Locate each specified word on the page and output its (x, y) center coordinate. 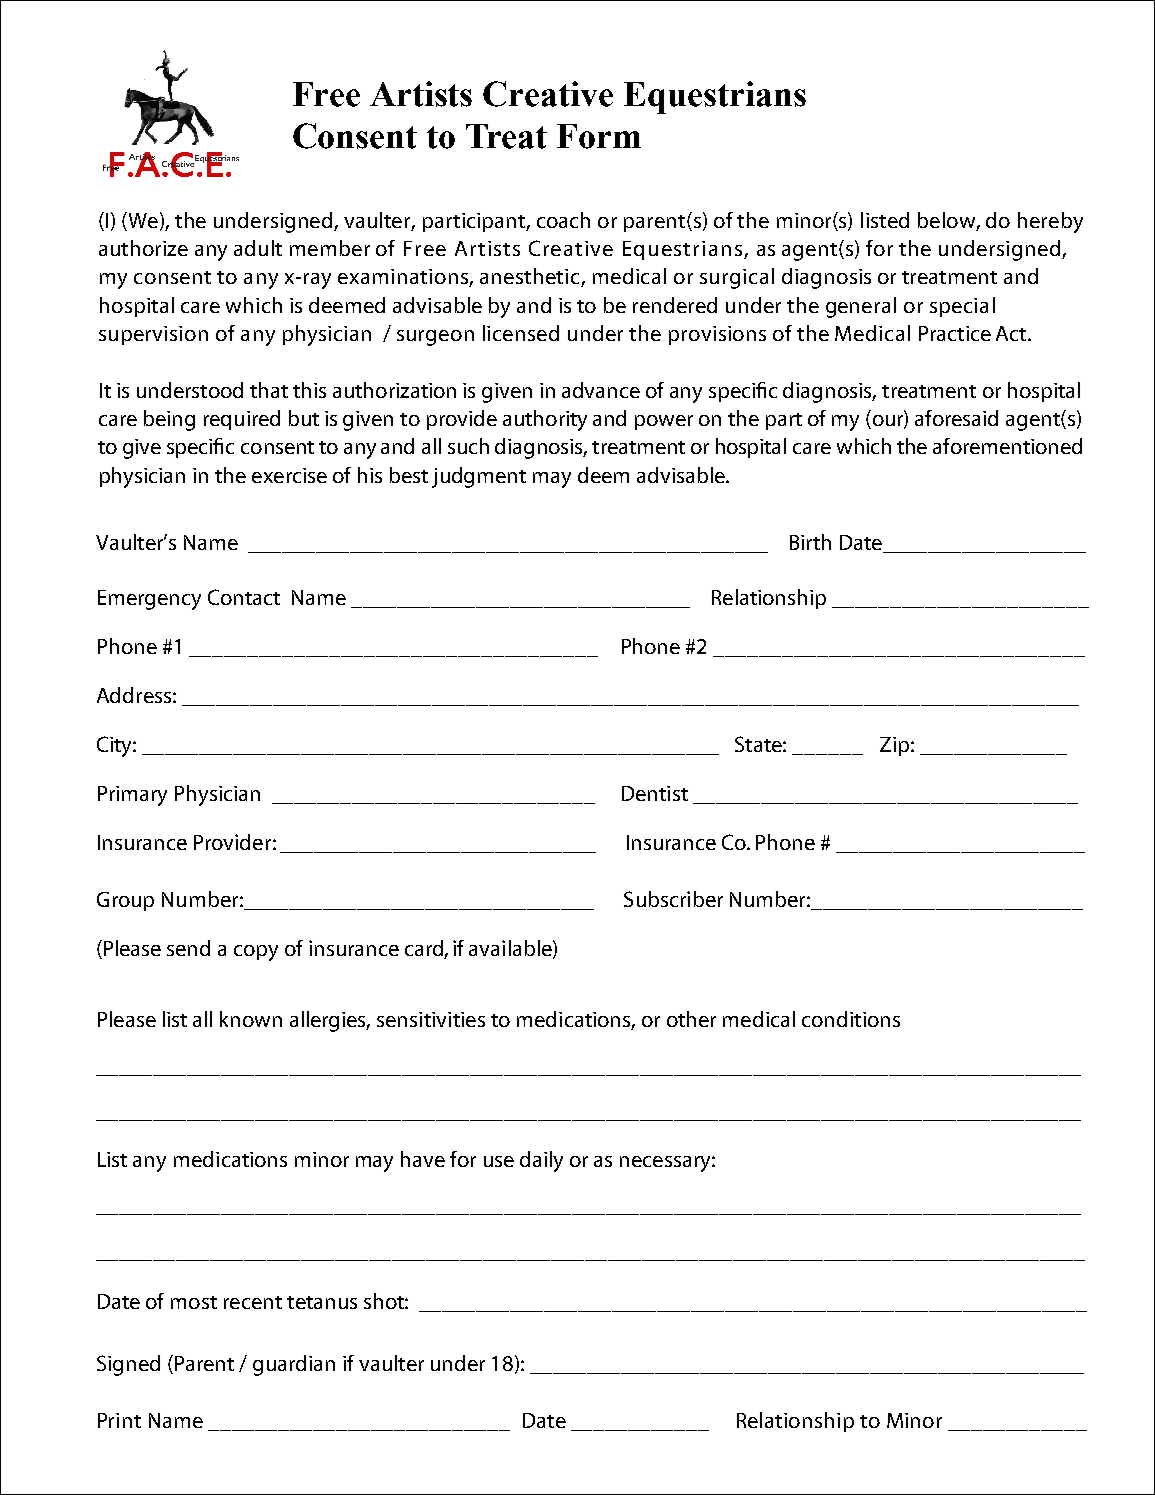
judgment (479, 477)
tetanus (322, 1302)
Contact (244, 597)
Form (599, 136)
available (511, 949)
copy (256, 953)
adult (258, 248)
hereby (1050, 222)
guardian (294, 1365)
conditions (851, 1019)
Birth (810, 542)
